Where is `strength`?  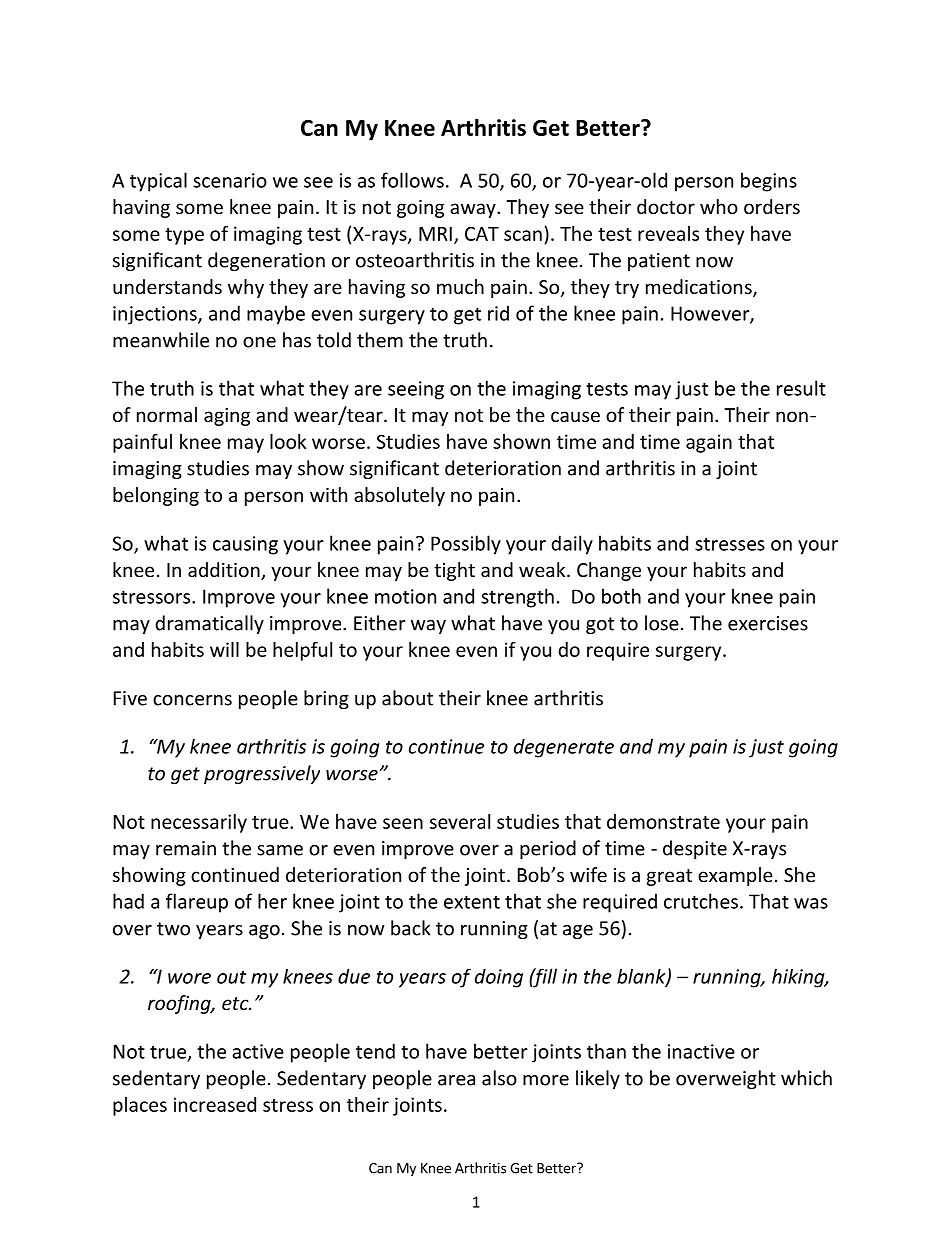 strength is located at coordinates (517, 598).
